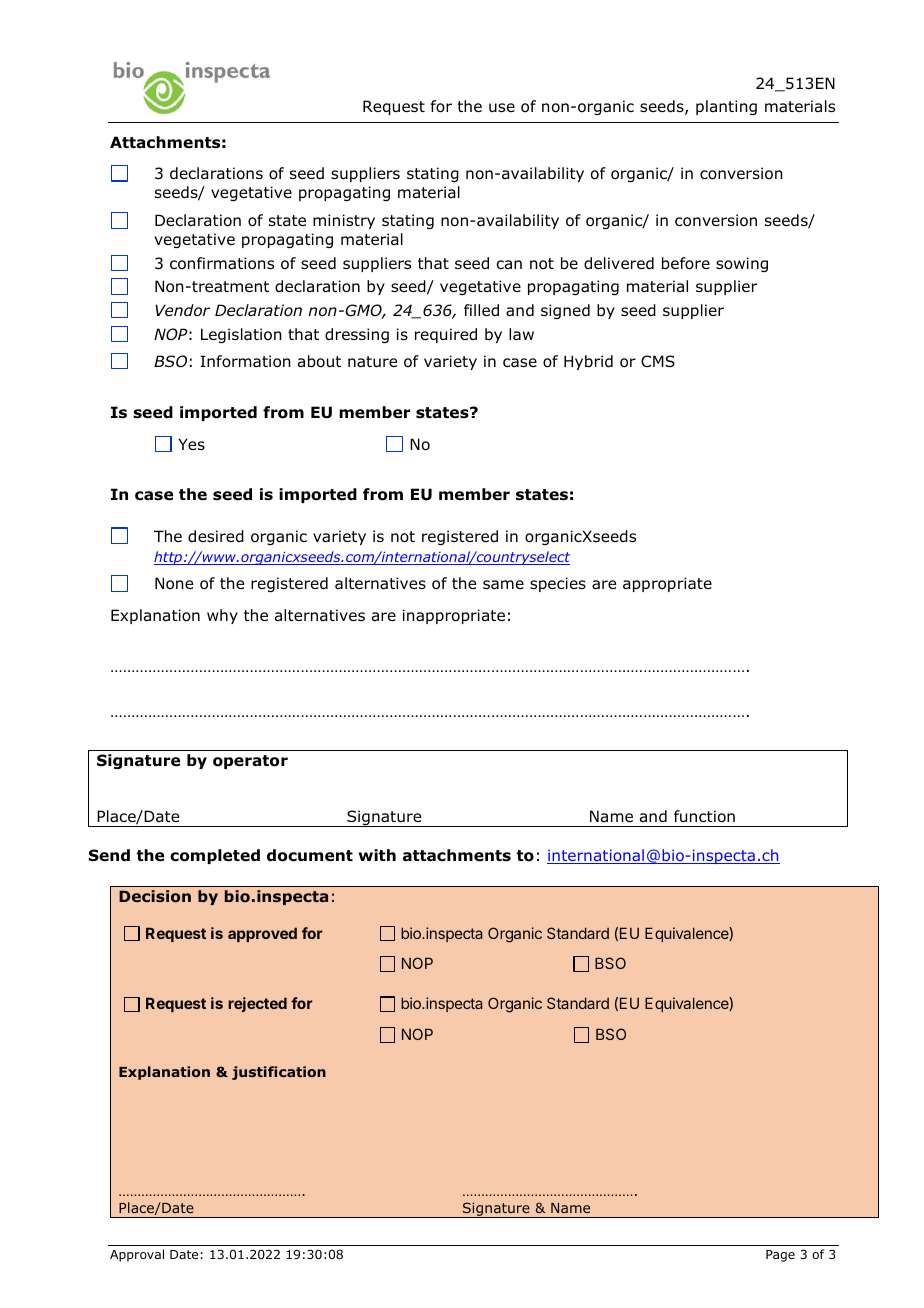 The image size is (924, 1308). Describe the element at coordinates (704, 816) in the image. I see `function` at that location.
